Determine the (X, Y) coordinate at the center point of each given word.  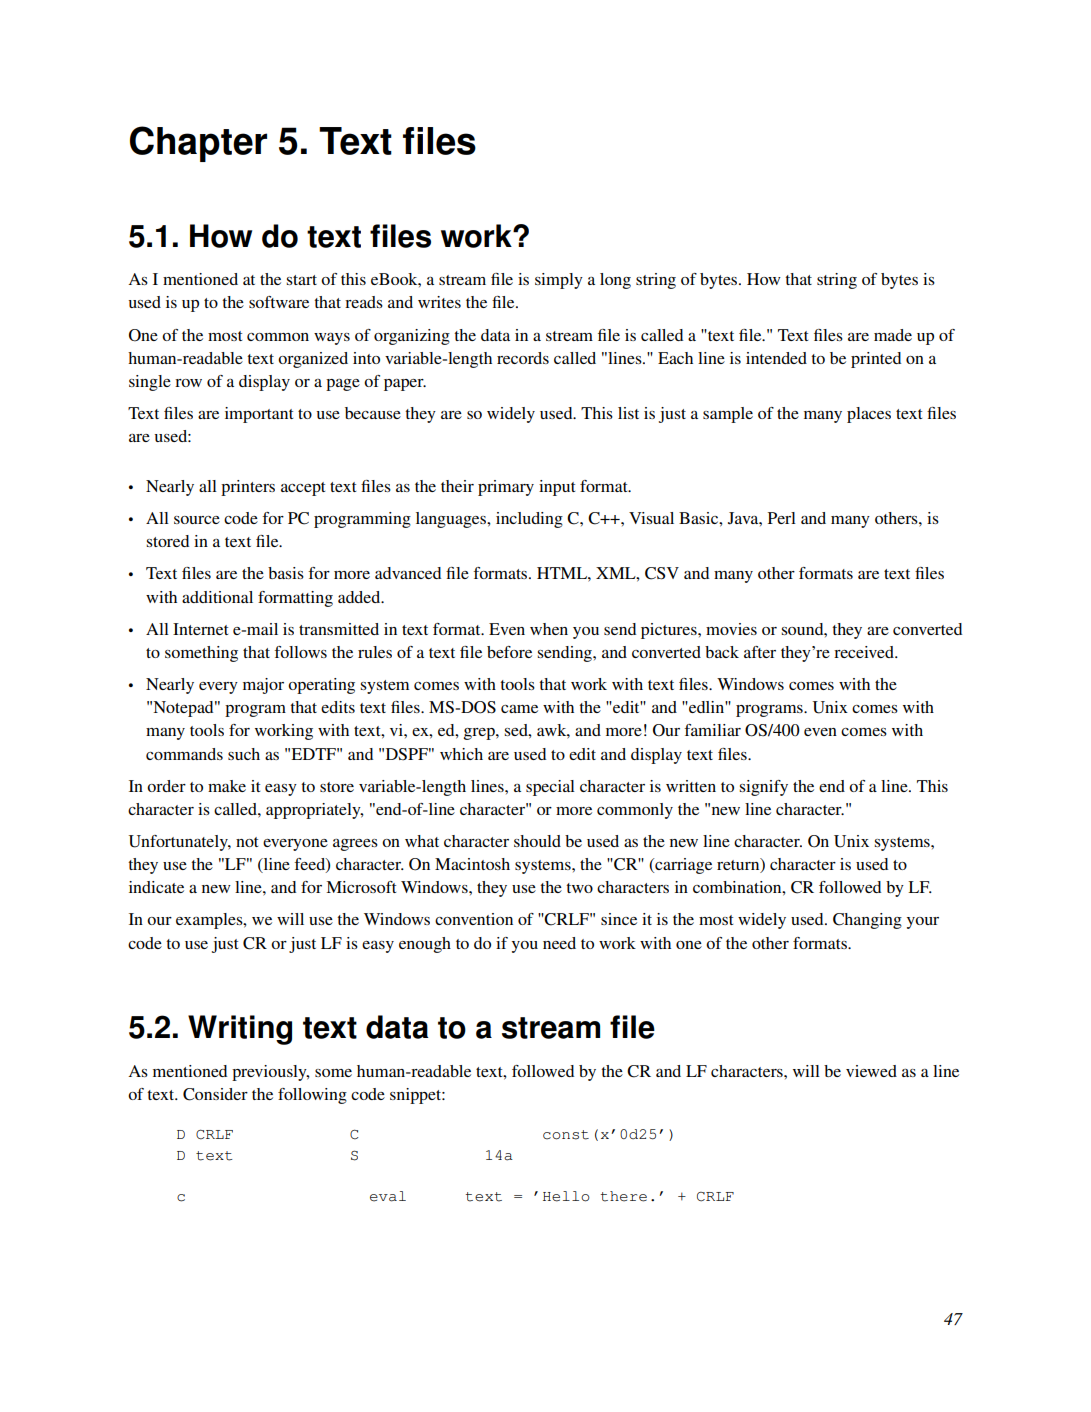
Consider (215, 1094)
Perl (782, 518)
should (537, 841)
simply (559, 281)
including (529, 520)
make (227, 786)
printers (248, 488)
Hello (566, 1196)
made (893, 335)
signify (764, 788)
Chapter (198, 144)
